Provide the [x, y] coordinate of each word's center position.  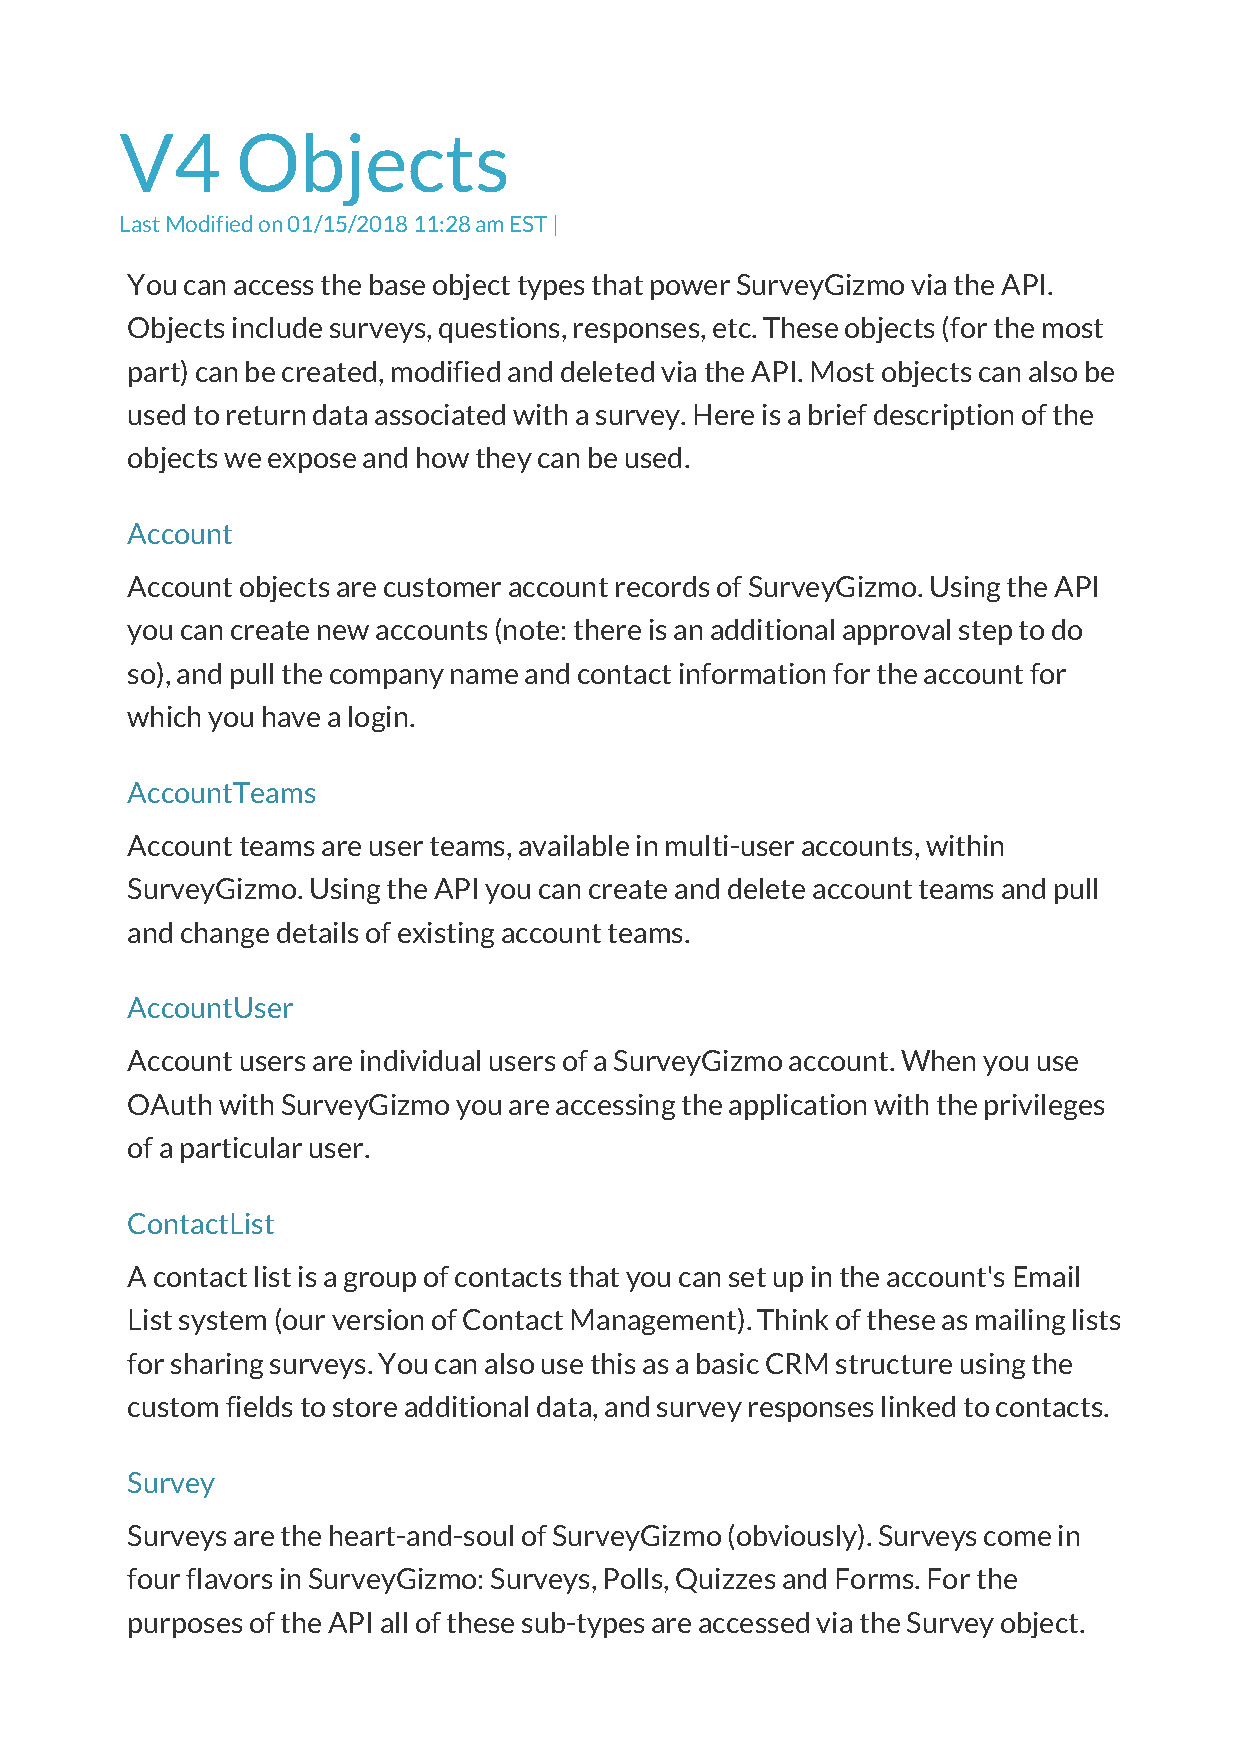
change [225, 935]
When [938, 1060]
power [690, 290]
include [277, 327]
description [943, 417]
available [574, 845]
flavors [229, 1578]
